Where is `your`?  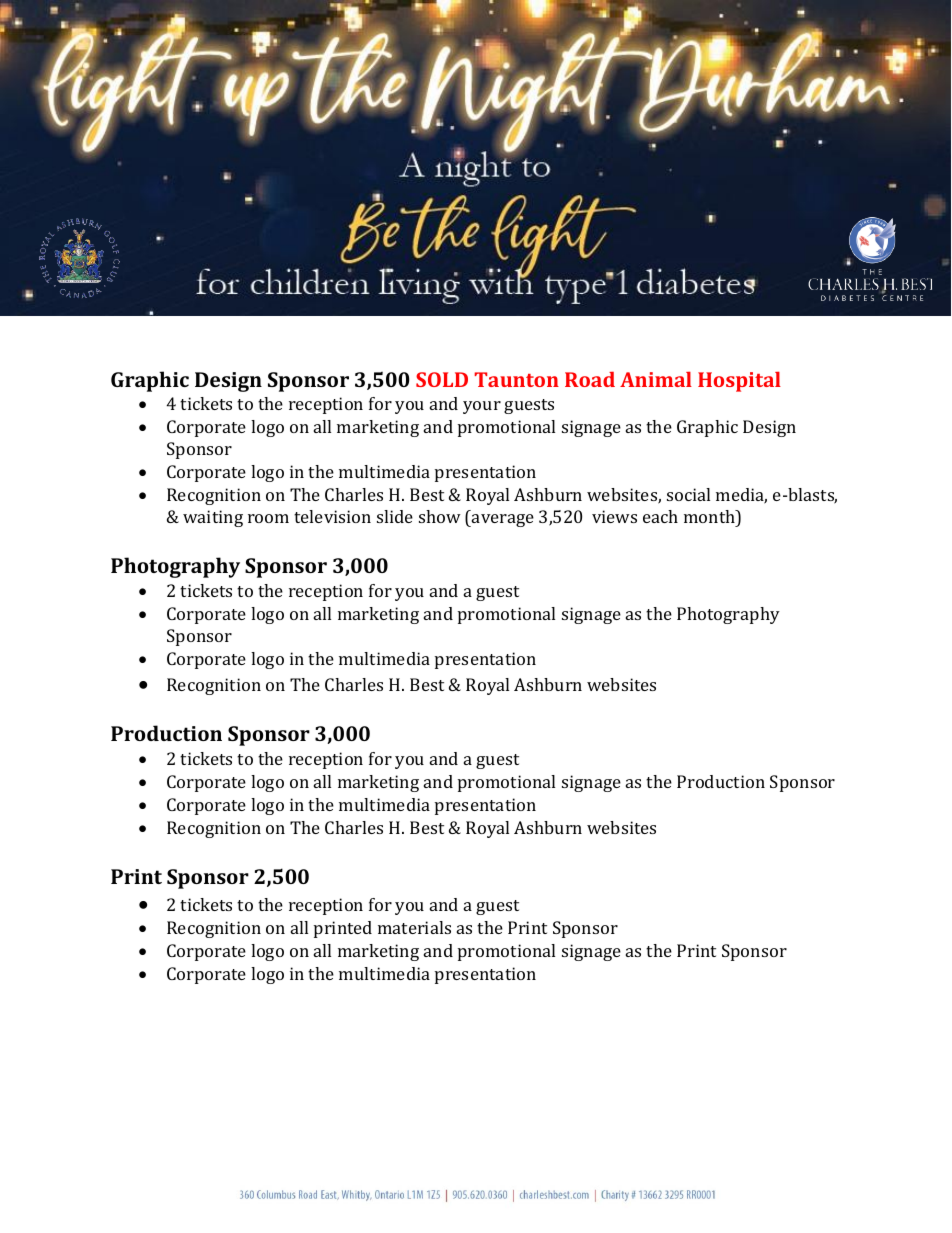
your is located at coordinates (482, 407).
